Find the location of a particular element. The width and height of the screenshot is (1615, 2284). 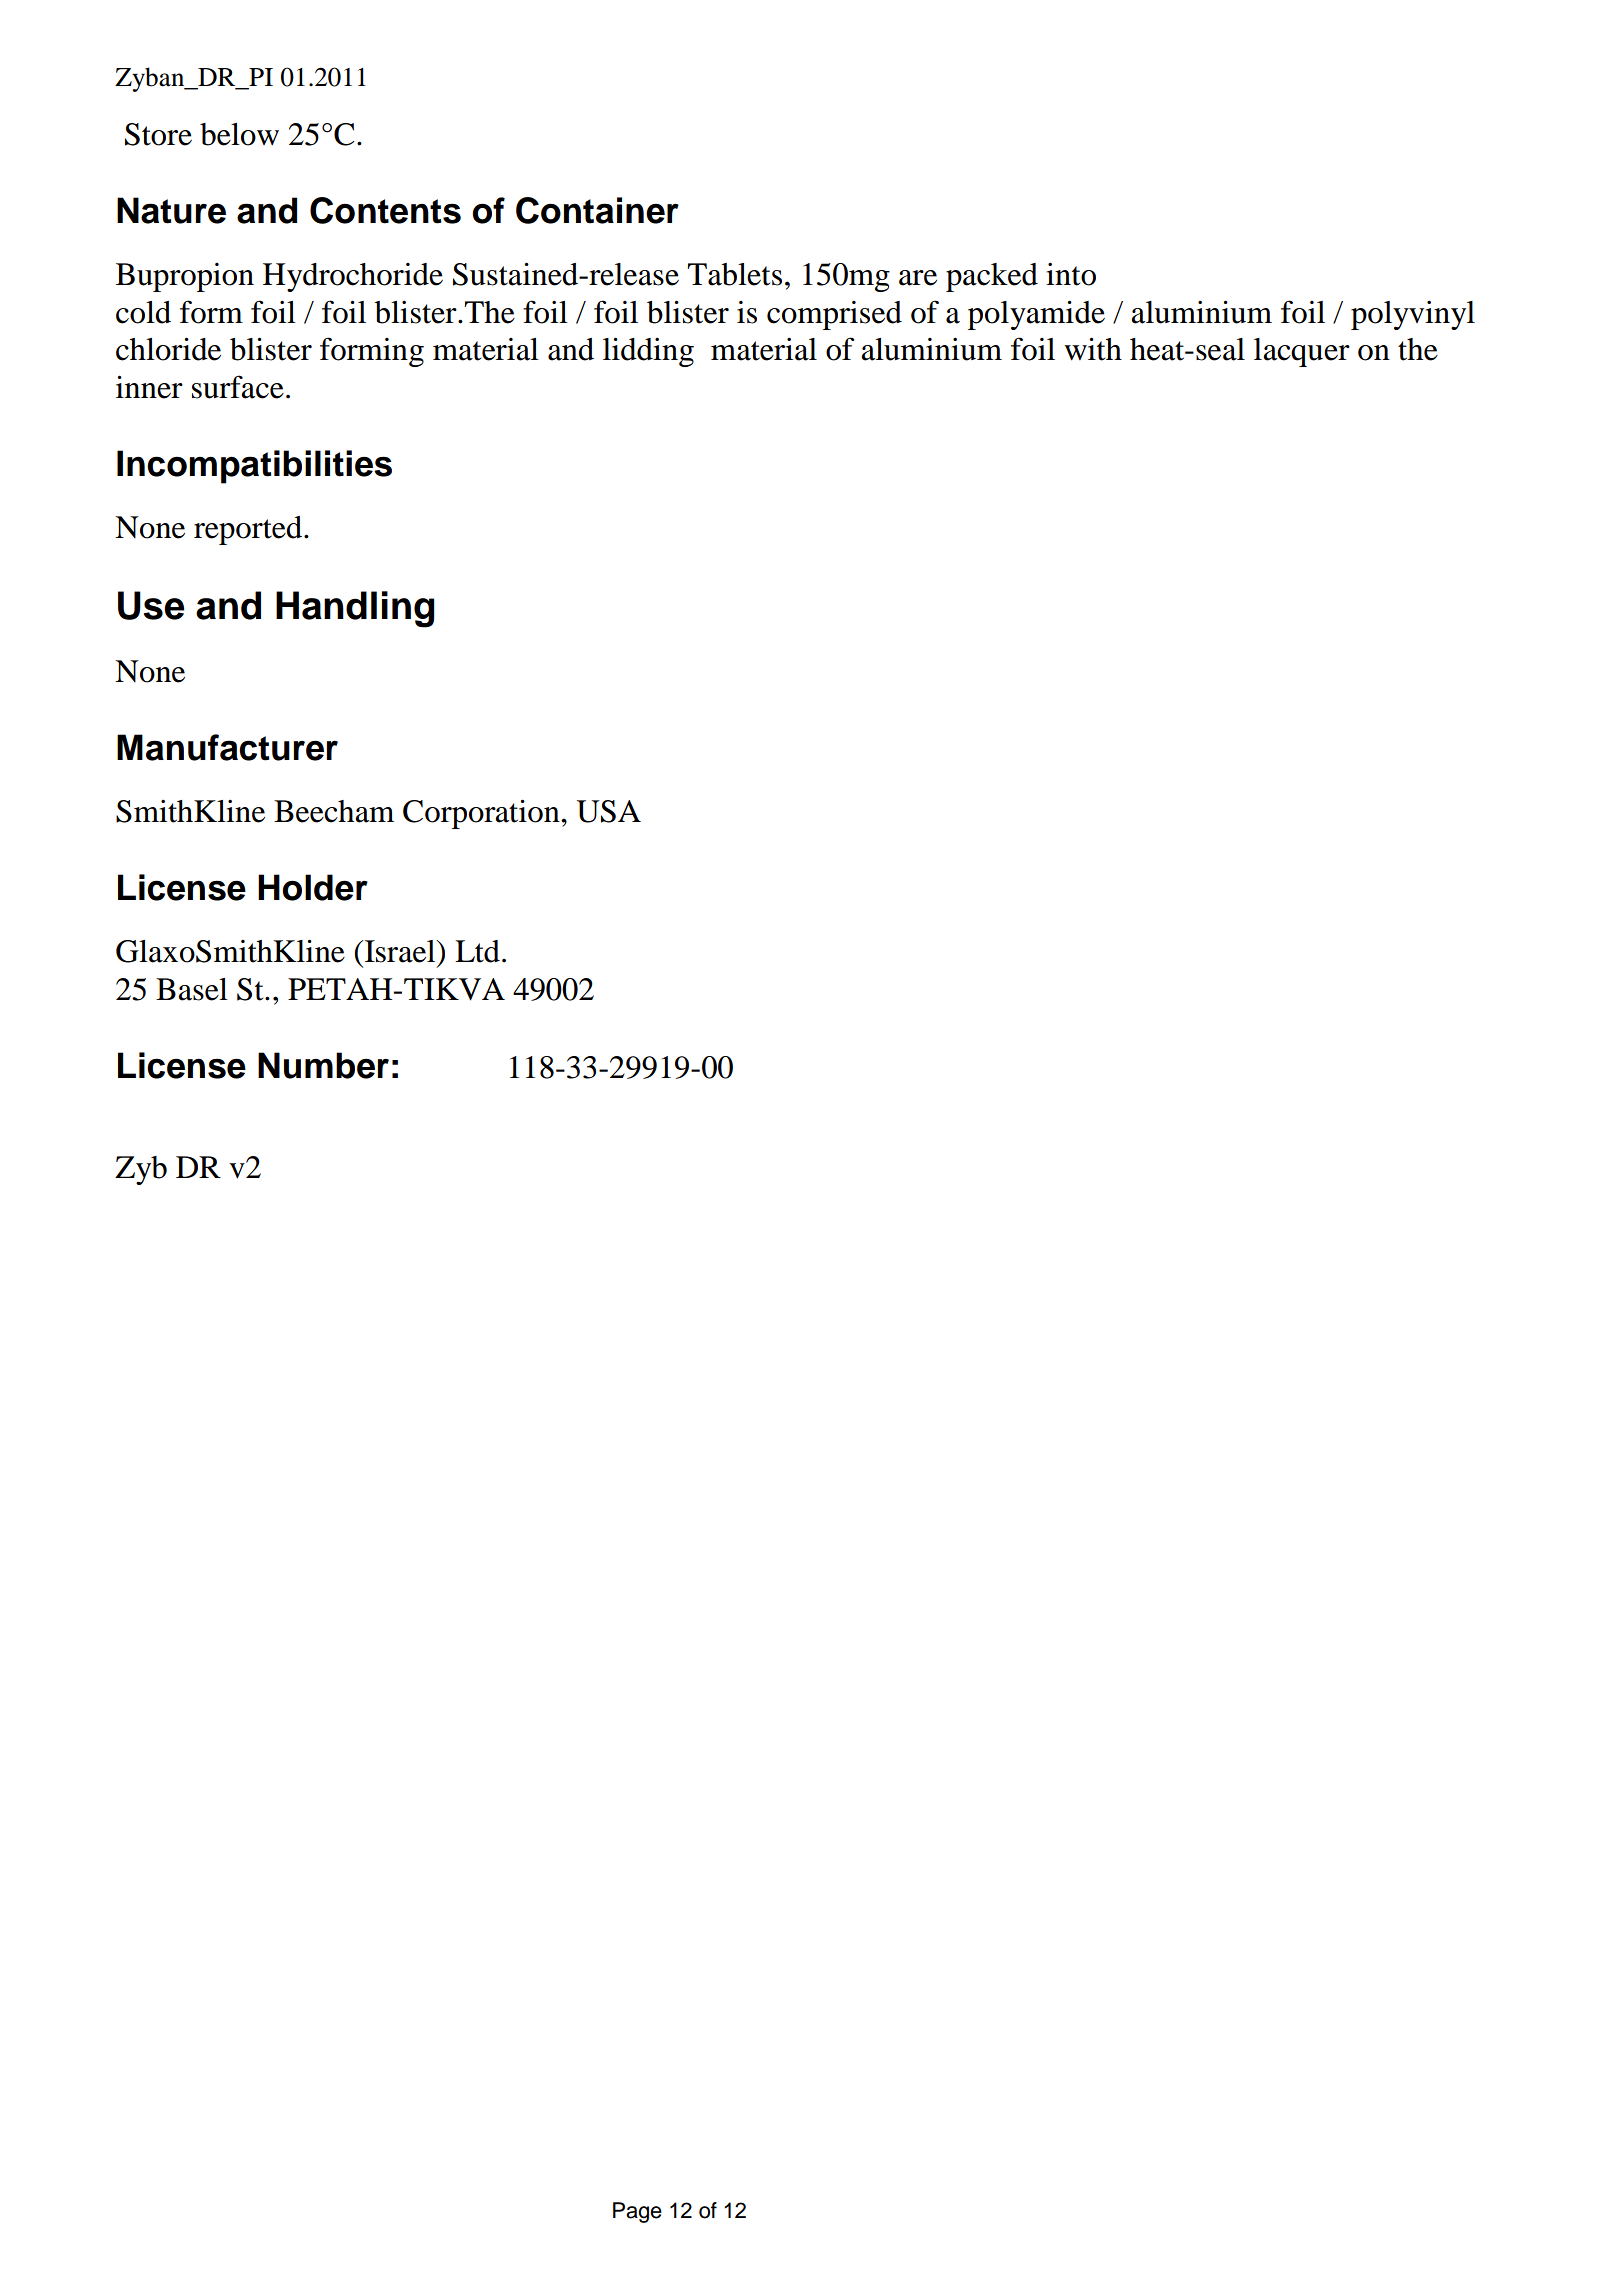

Manufacturer is located at coordinates (227, 747).
